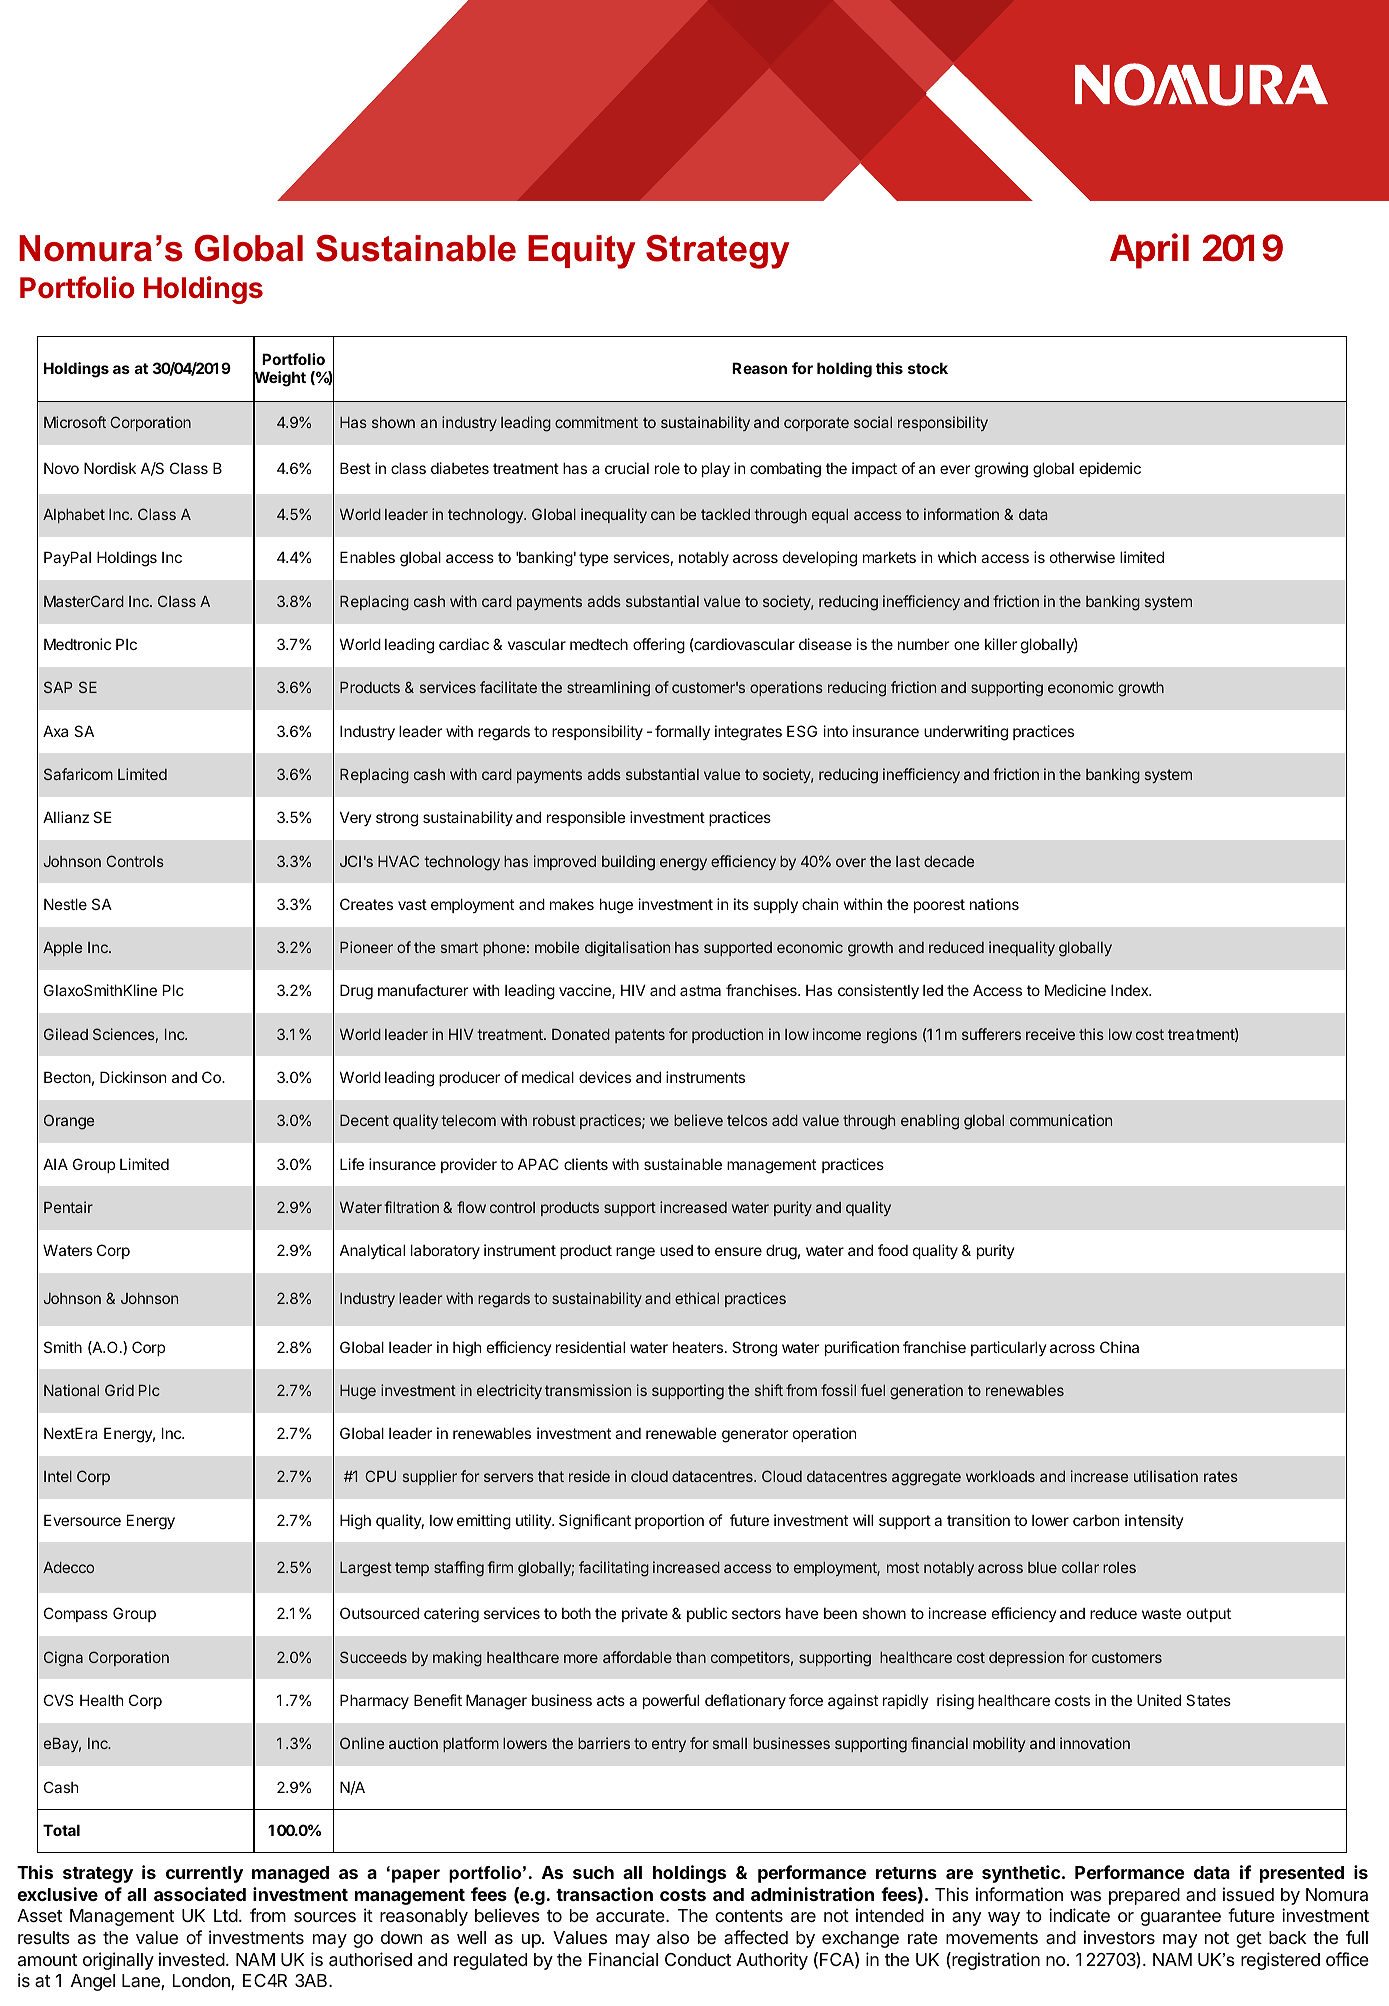 The height and width of the image is (2006, 1389). Describe the element at coordinates (627, 949) in the image. I see `digitalisation` at that location.
